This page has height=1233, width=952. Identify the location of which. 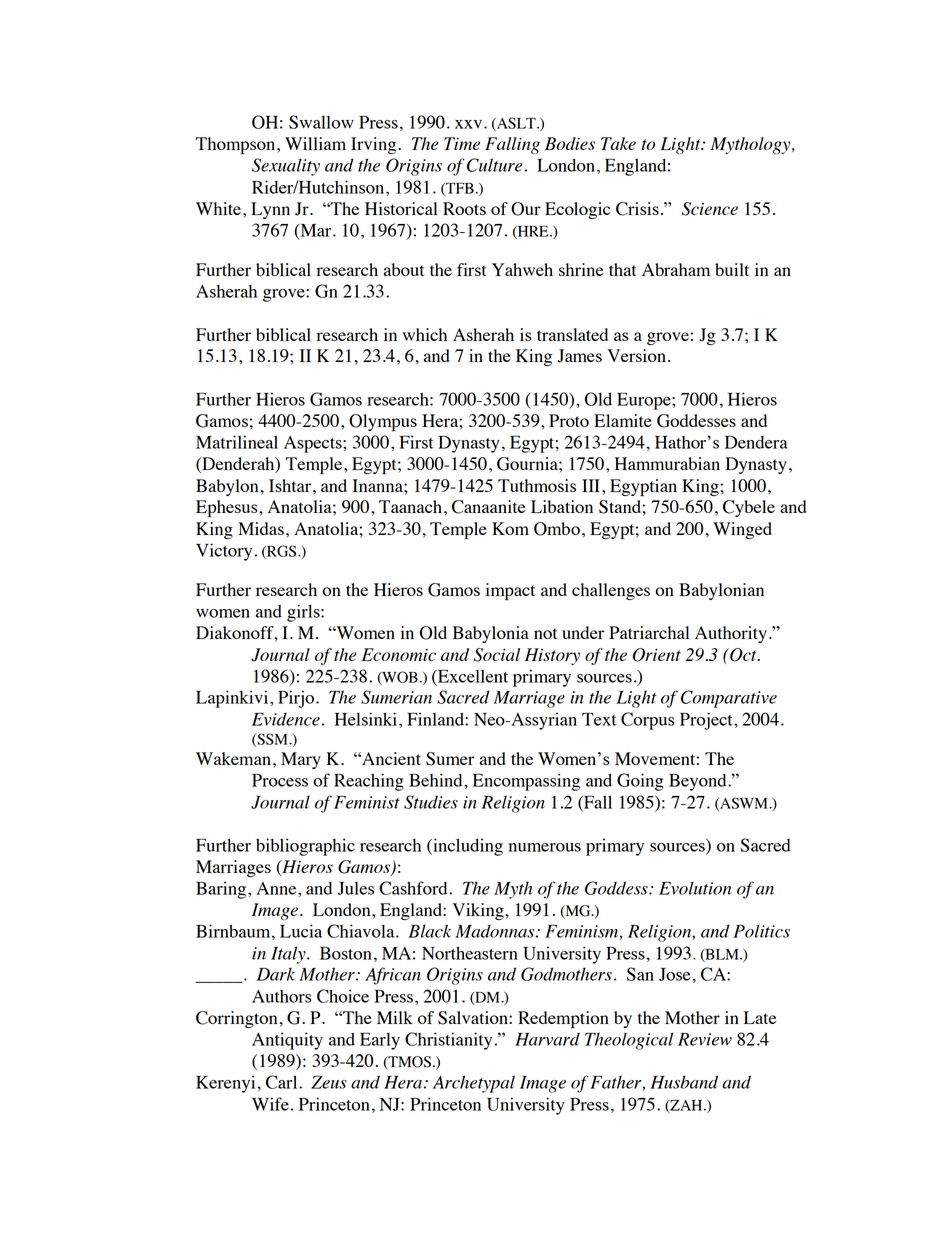
(425, 334).
